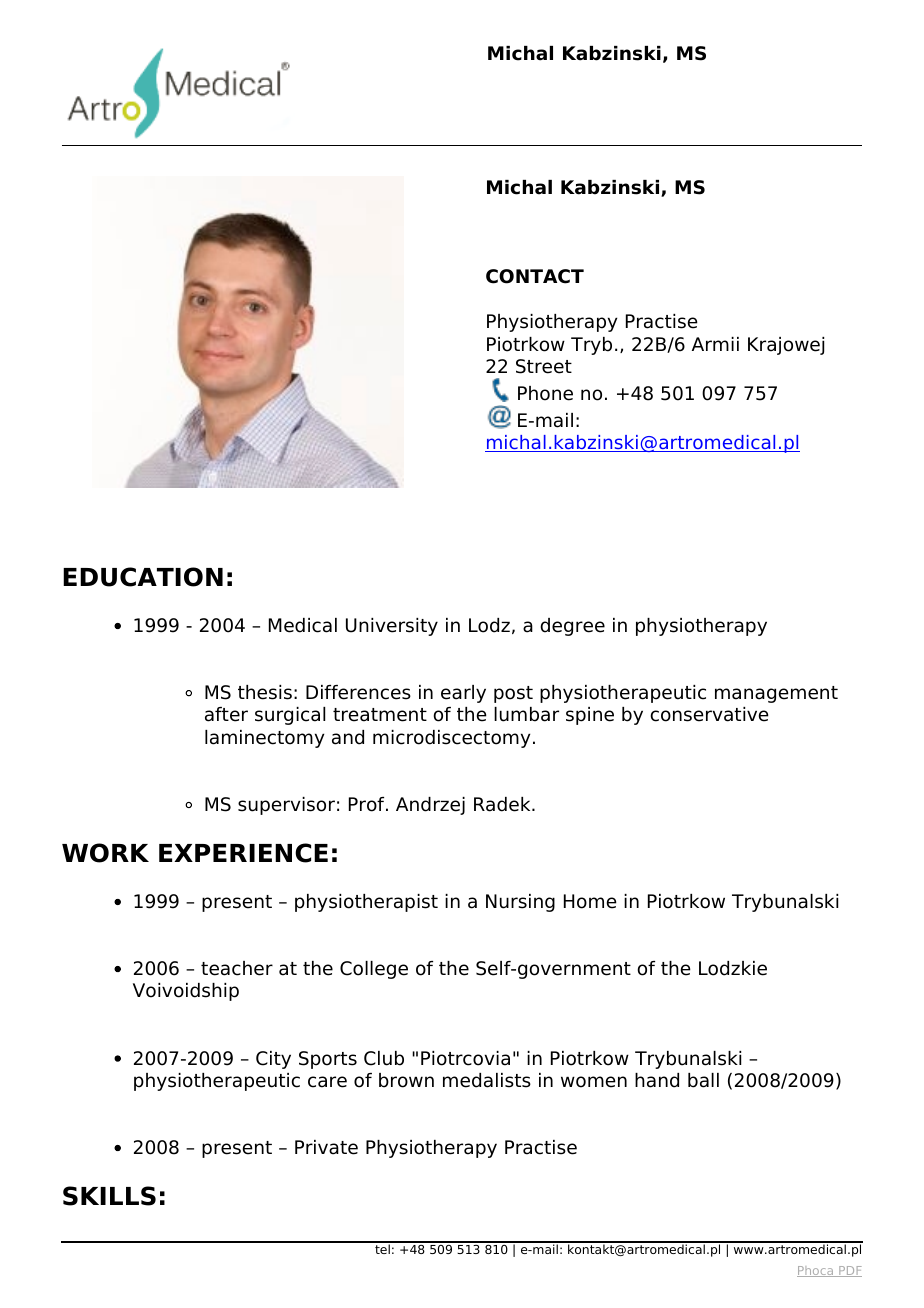  Describe the element at coordinates (143, 577) in the document. I see `EDUCATION` at that location.
